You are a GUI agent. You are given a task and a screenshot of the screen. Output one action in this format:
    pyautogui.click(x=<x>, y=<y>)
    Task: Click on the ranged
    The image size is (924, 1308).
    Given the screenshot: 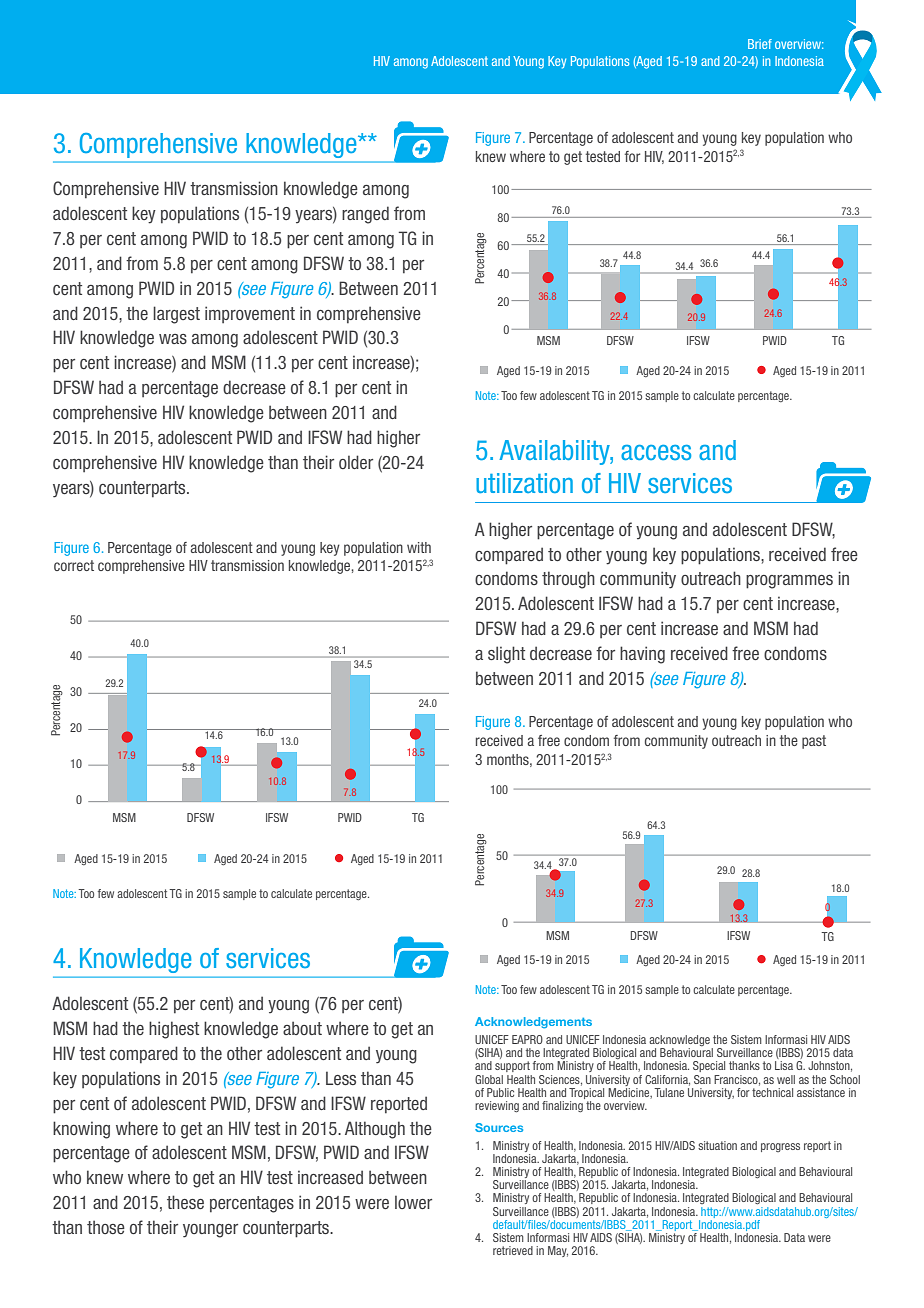 What is the action you would take?
    pyautogui.click(x=365, y=215)
